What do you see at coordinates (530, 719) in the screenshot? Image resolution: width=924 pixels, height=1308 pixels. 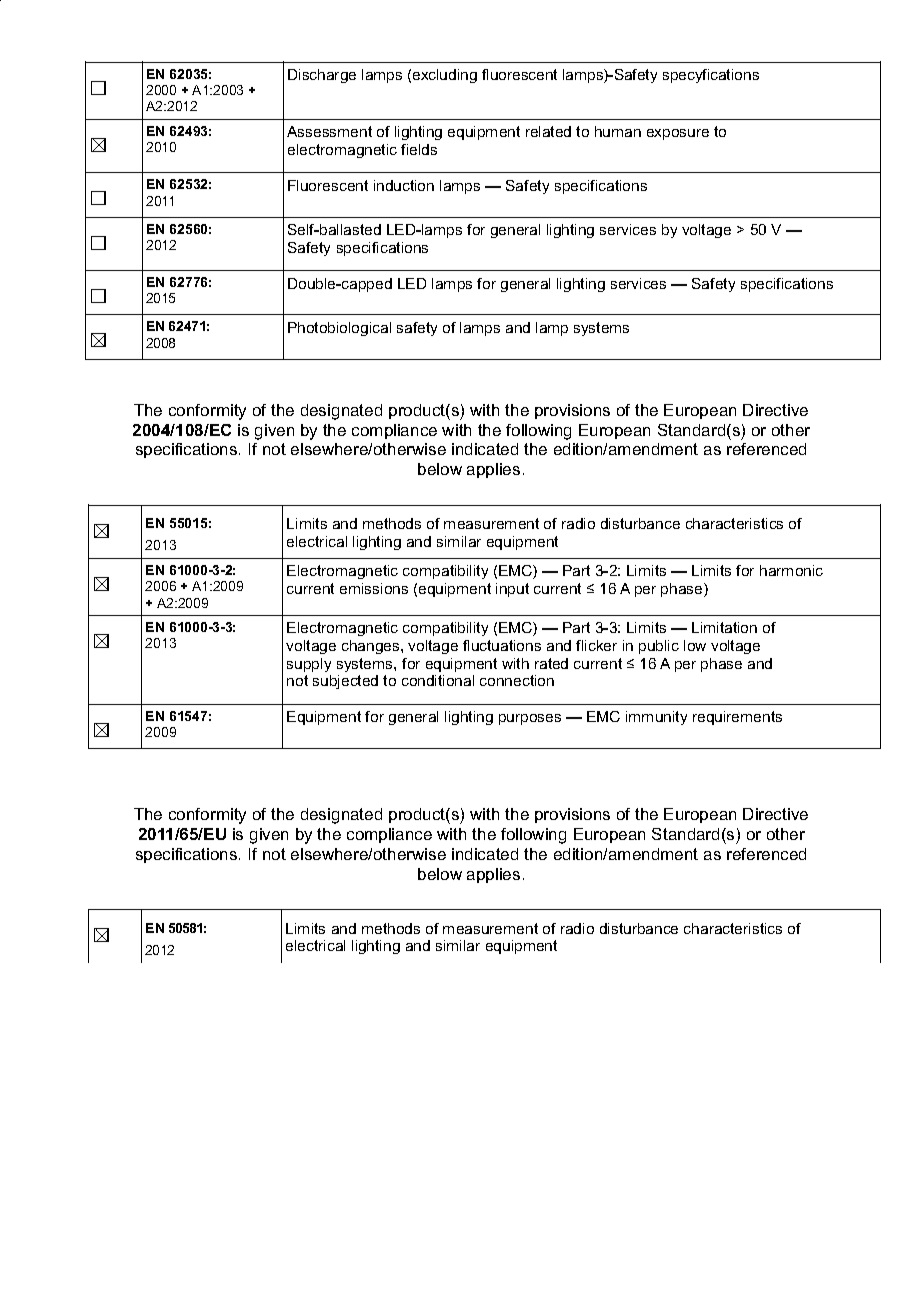 I see `purposes` at bounding box center [530, 719].
